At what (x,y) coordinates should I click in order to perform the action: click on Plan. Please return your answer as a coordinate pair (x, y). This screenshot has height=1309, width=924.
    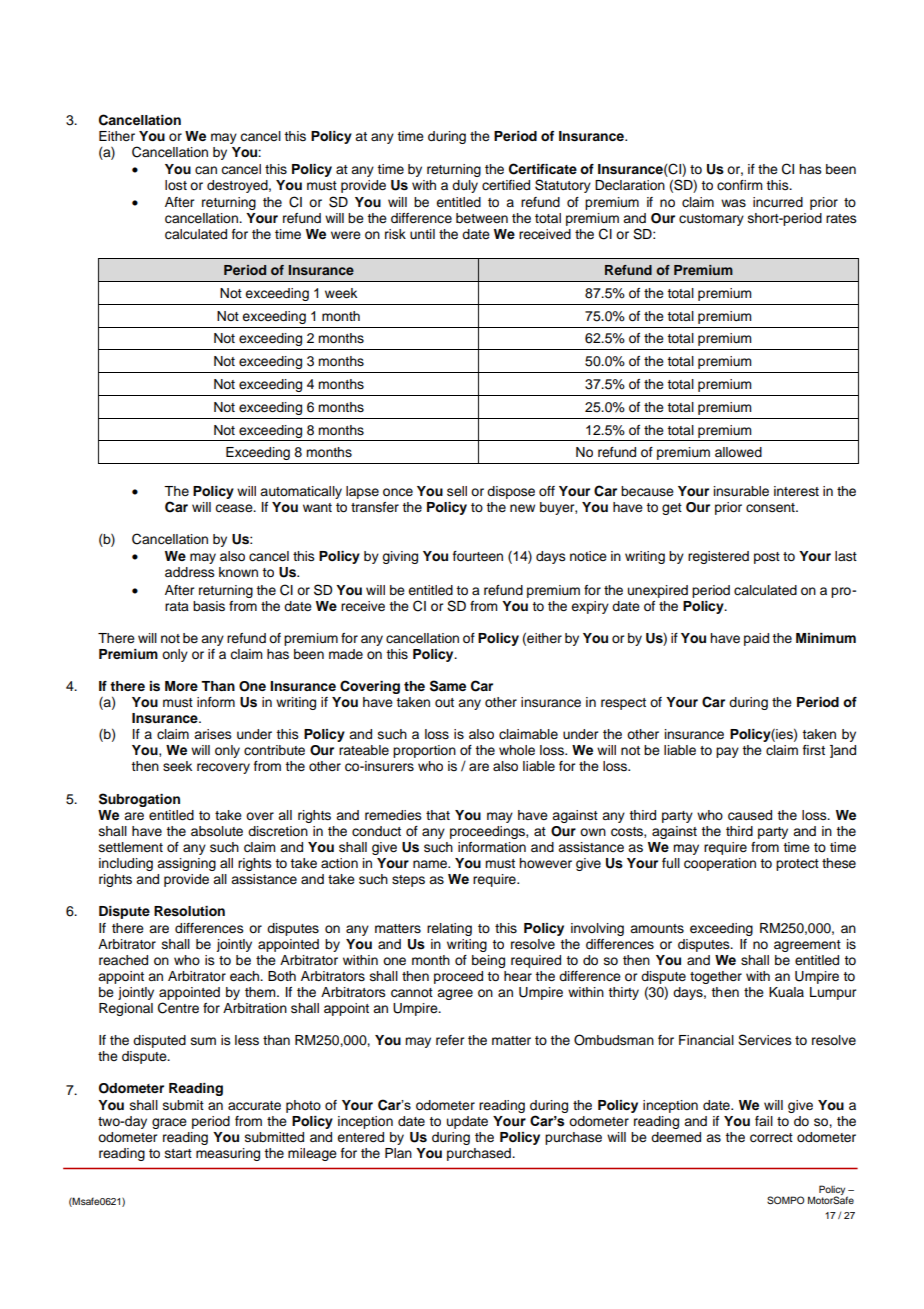
    Looking at the image, I should click on (398, 1153).
